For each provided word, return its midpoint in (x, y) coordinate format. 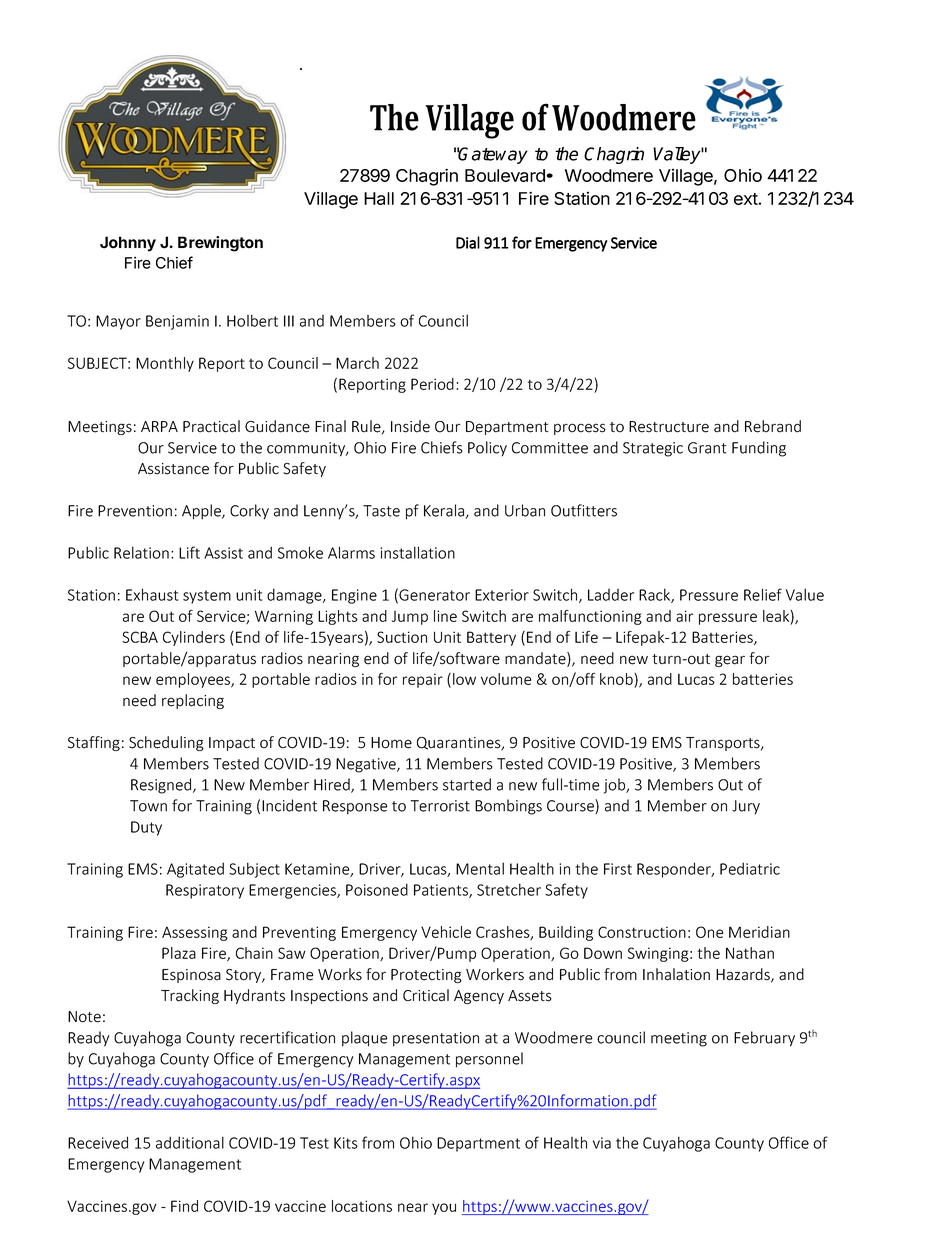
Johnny (128, 244)
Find (184, 1206)
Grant (707, 448)
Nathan (750, 953)
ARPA (159, 426)
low (464, 679)
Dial (468, 242)
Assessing (195, 933)
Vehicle (446, 932)
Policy (487, 449)
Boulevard (506, 175)
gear (730, 661)
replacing (193, 701)
